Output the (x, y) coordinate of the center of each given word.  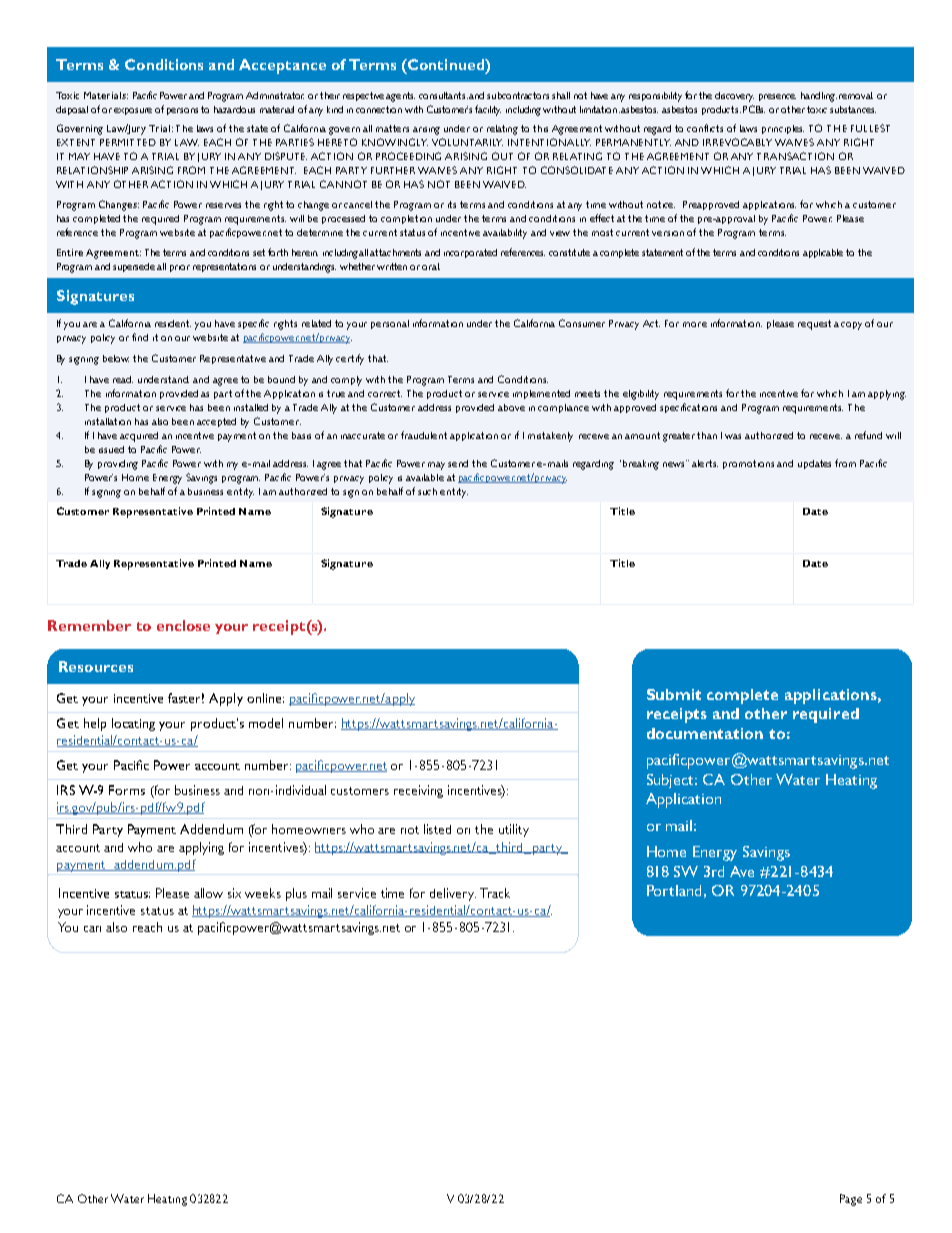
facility (488, 110)
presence (777, 97)
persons (182, 111)
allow (208, 893)
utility (514, 830)
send (458, 463)
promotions (748, 464)
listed (437, 829)
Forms (127, 790)
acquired (139, 437)
